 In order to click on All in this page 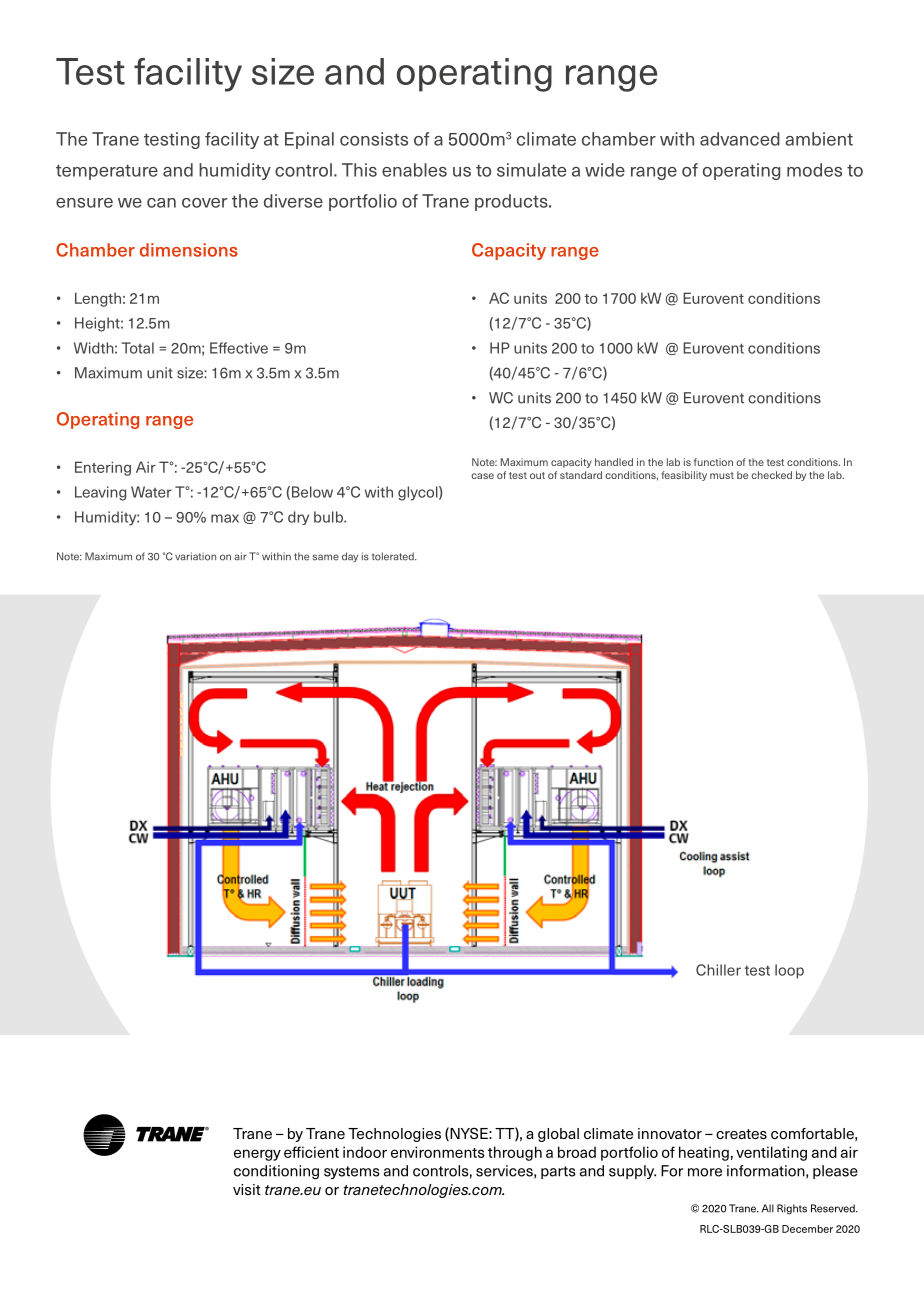, I will do `click(768, 1208)`.
